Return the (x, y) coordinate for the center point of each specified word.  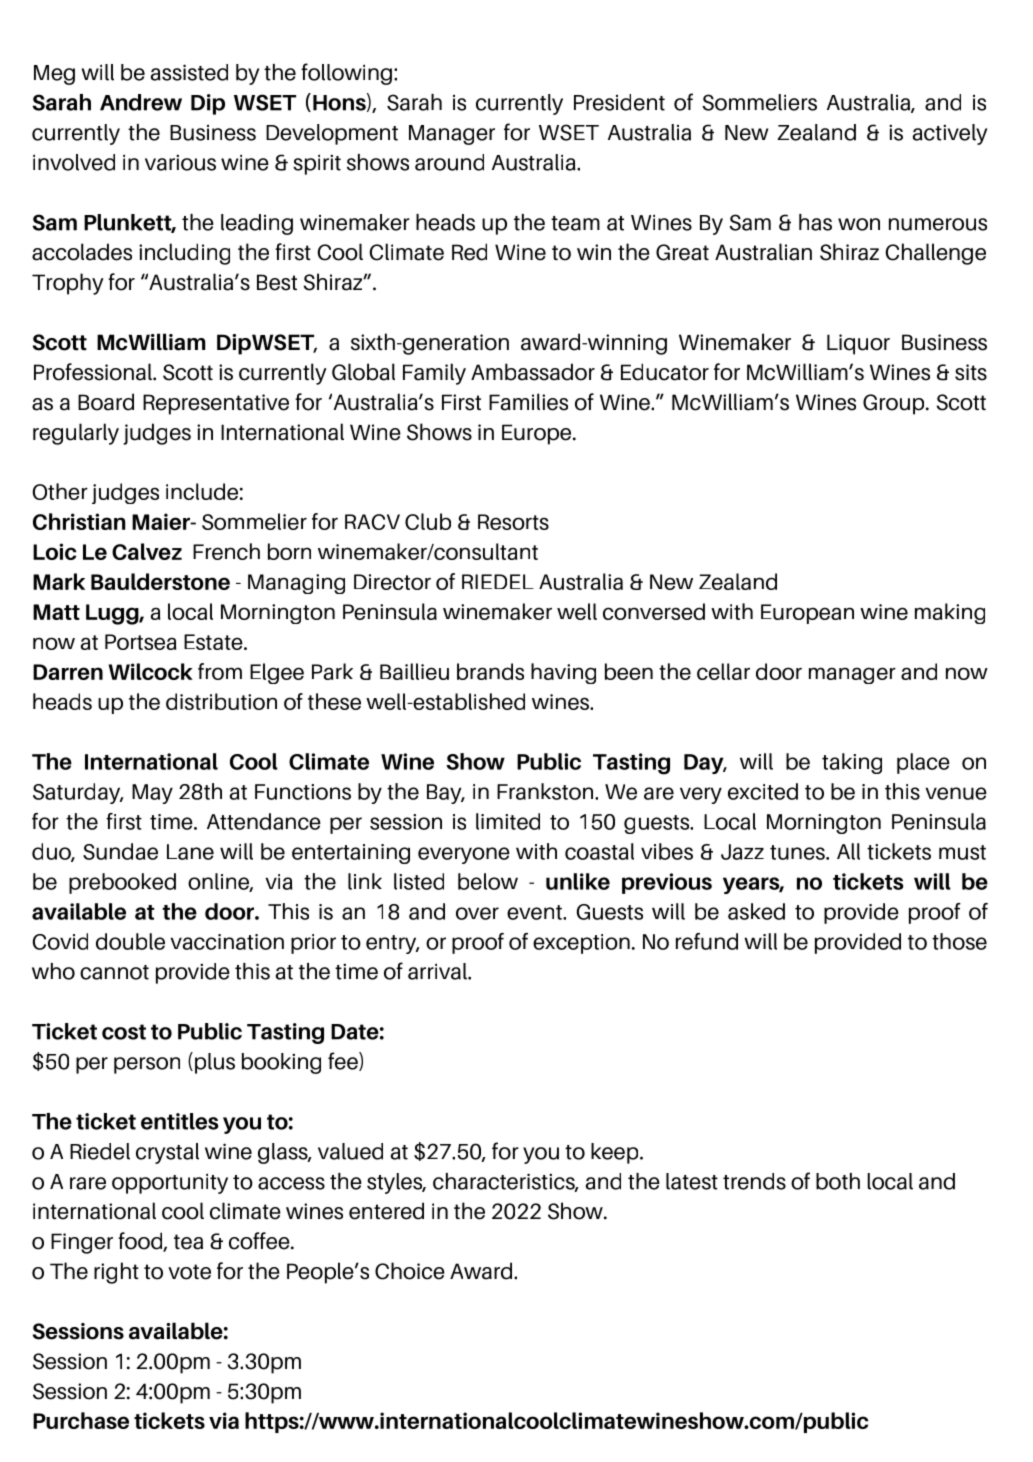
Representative (216, 404)
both (838, 1181)
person (147, 1065)
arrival (438, 971)
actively (950, 134)
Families (528, 402)
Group (895, 404)
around (449, 162)
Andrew (141, 102)
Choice (410, 1271)
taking (852, 763)
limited (508, 821)
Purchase (81, 1420)
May (152, 794)
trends (754, 1181)
